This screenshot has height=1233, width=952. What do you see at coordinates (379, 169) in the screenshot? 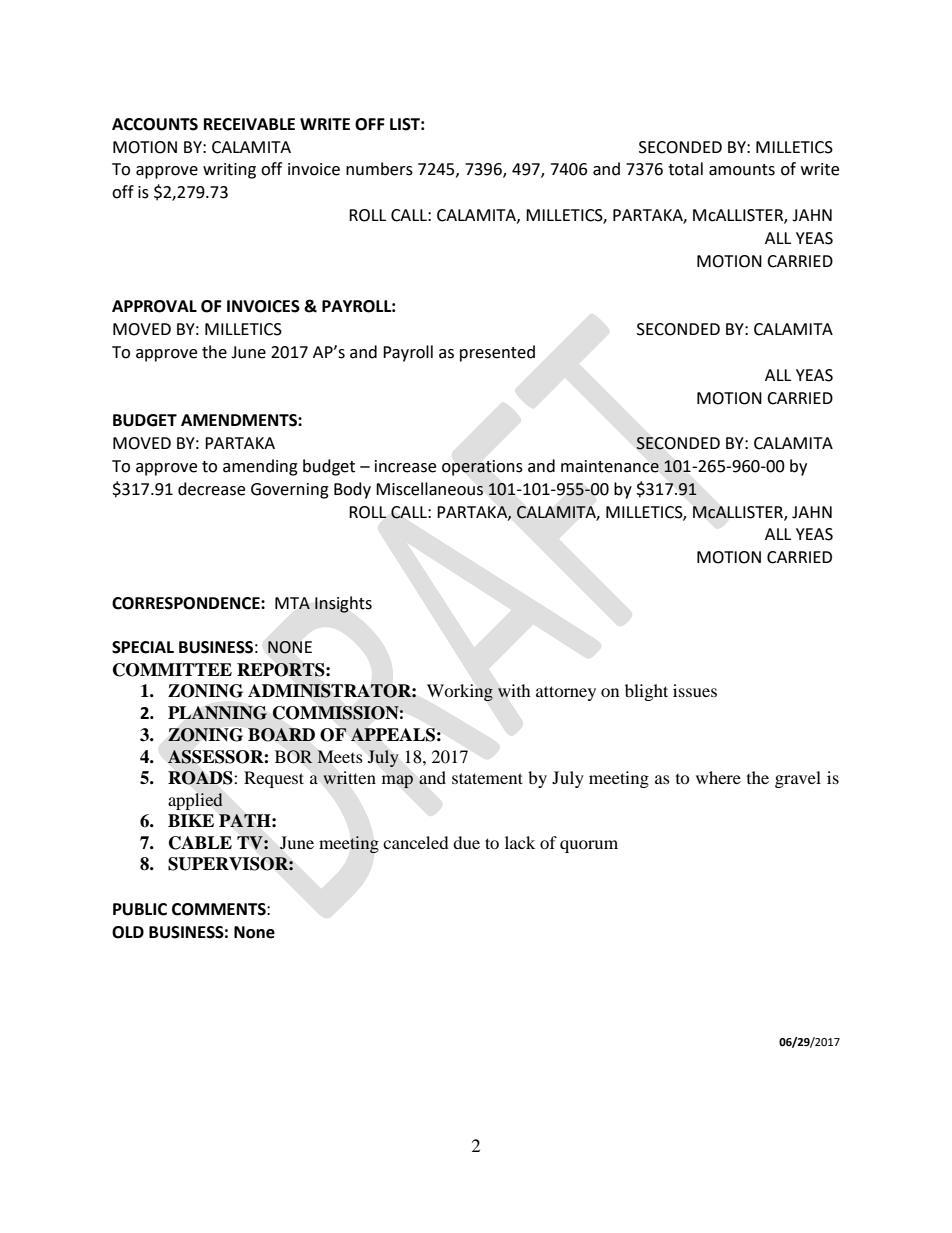
I see `numbers` at bounding box center [379, 169].
